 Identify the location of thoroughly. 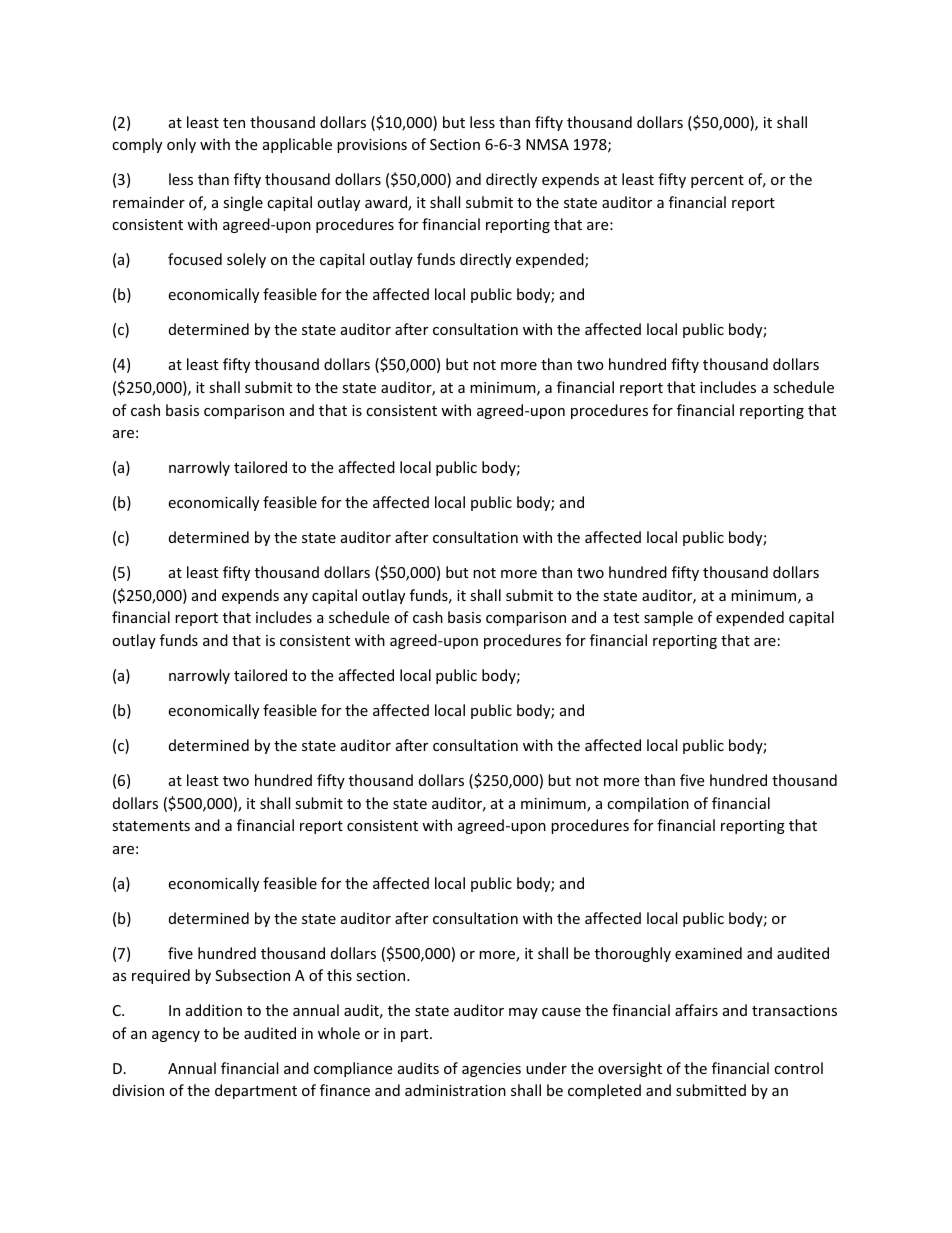
(633, 954).
